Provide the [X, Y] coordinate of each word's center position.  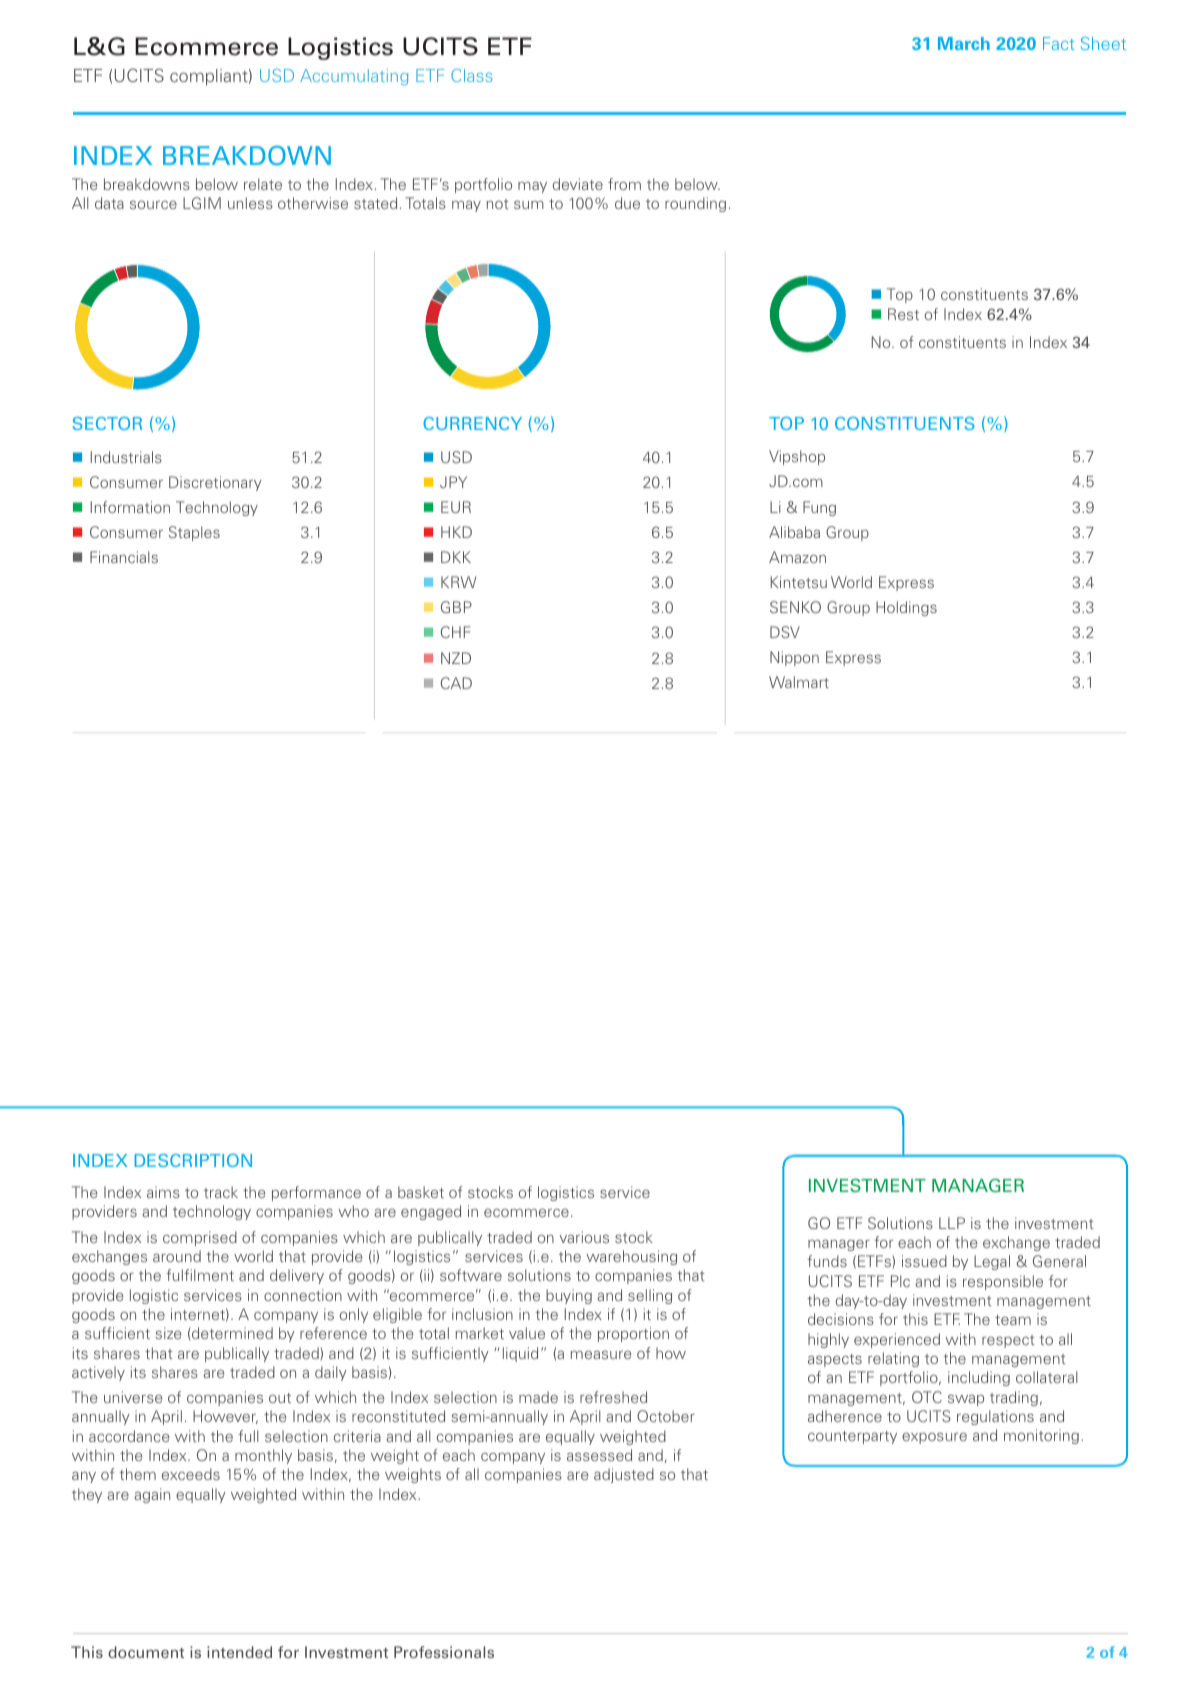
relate [263, 184]
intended [239, 1652]
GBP [456, 607]
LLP [952, 1223]
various [584, 1237]
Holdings [906, 608]
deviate [578, 184]
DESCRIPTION [193, 1160]
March [964, 43]
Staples [194, 533]
